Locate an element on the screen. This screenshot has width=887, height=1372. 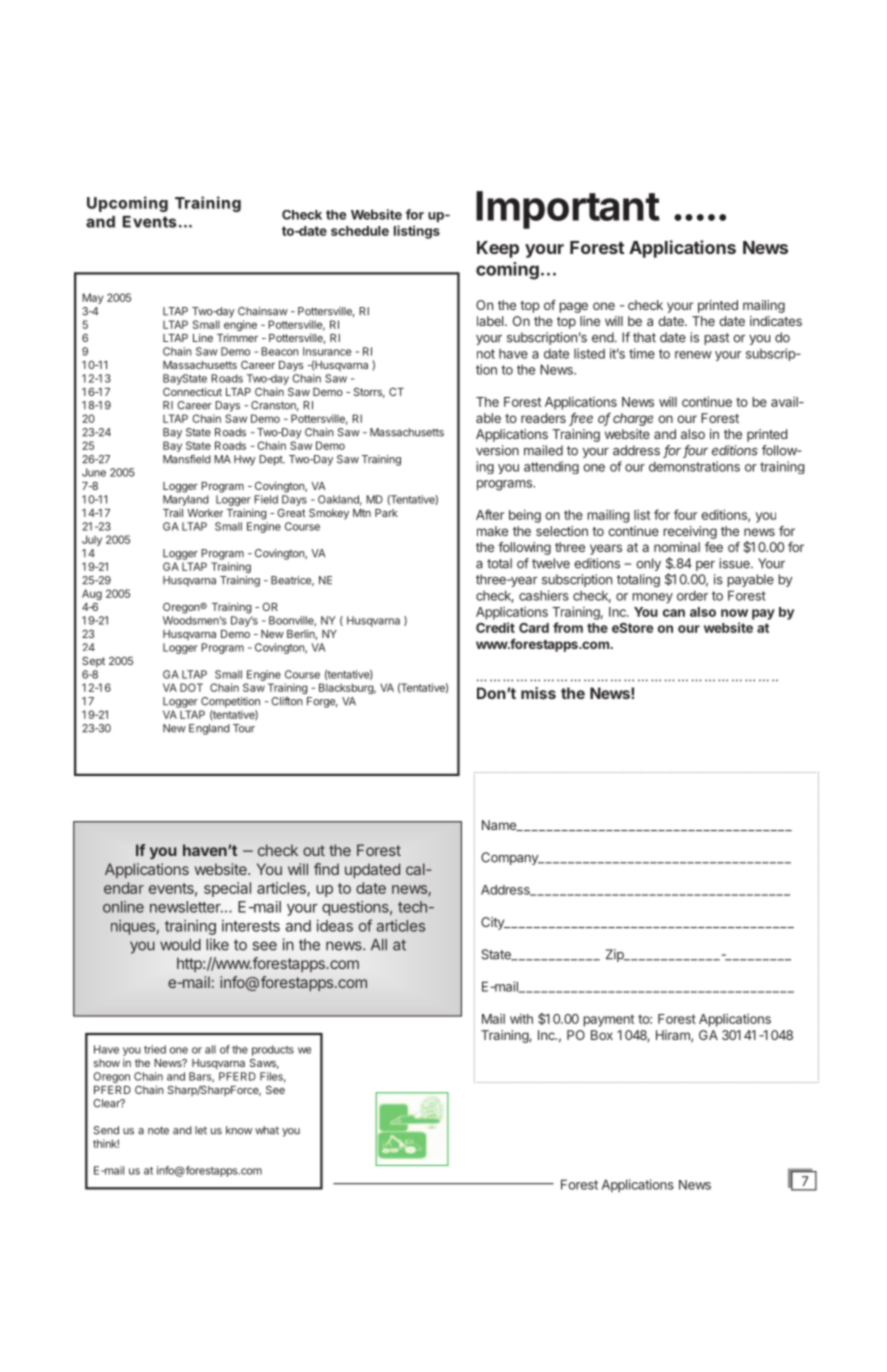
payment is located at coordinates (609, 1020).
